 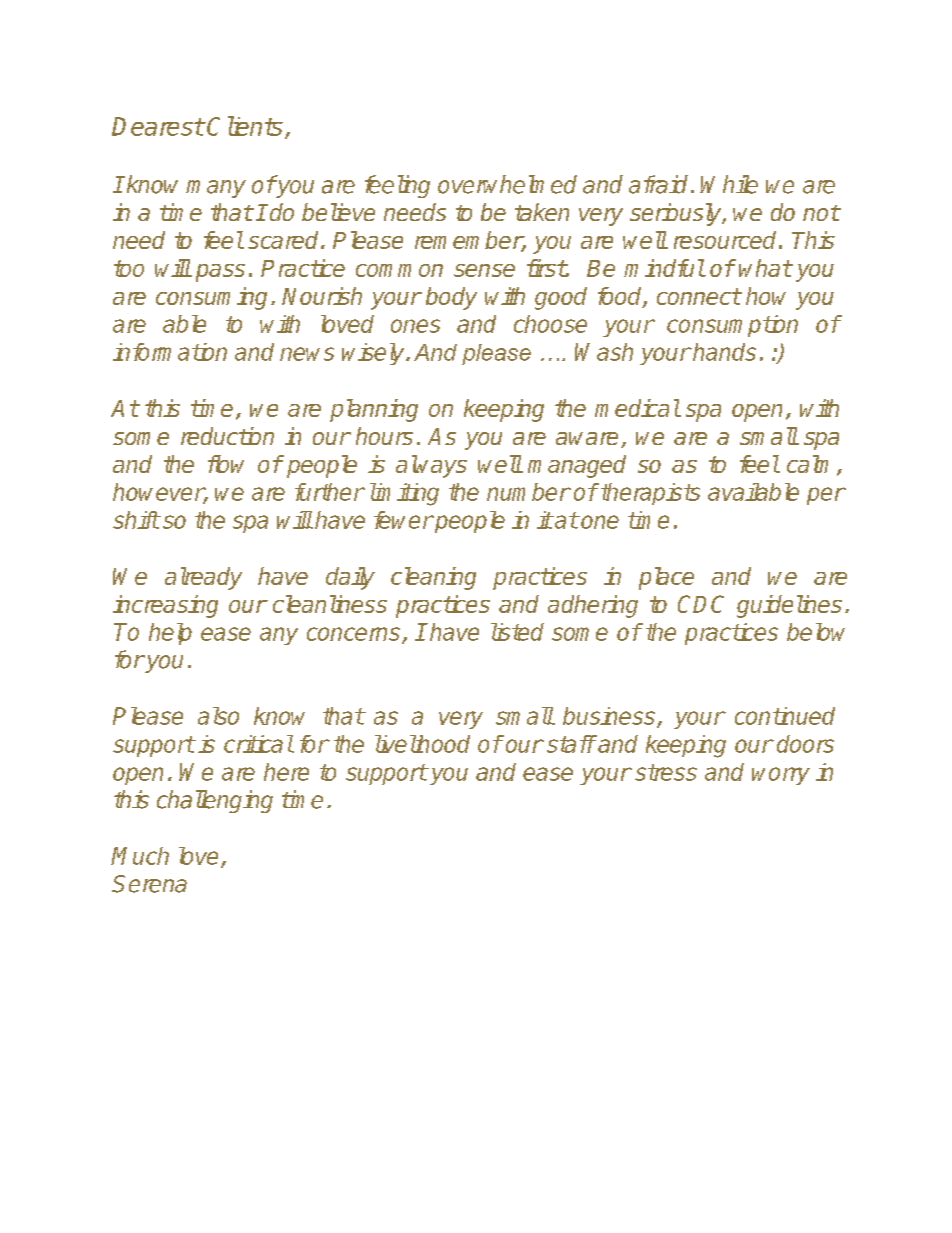 I want to click on listed, so click(x=517, y=632).
